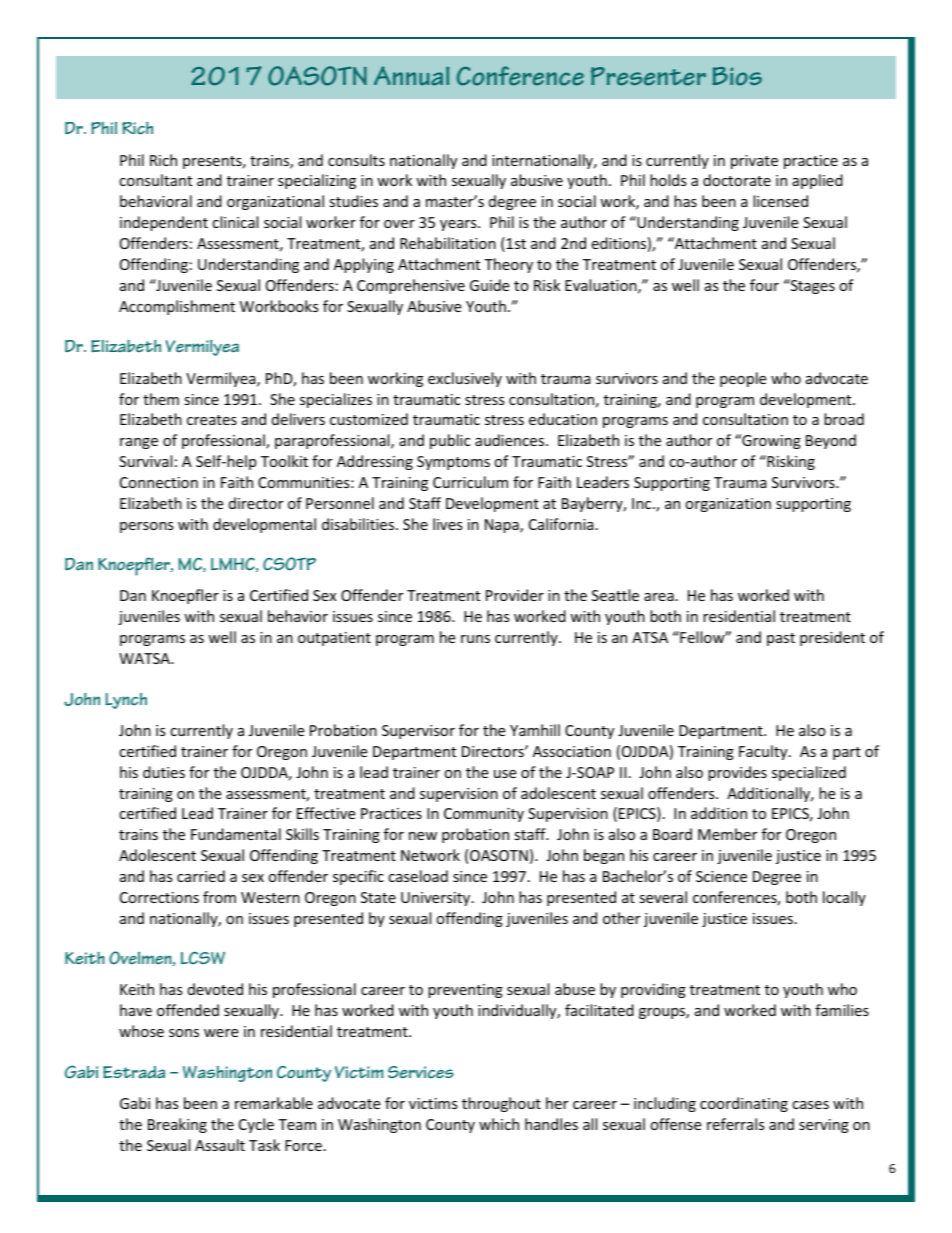 The height and width of the image is (1233, 952). Describe the element at coordinates (155, 180) in the image. I see `consultant` at that location.
